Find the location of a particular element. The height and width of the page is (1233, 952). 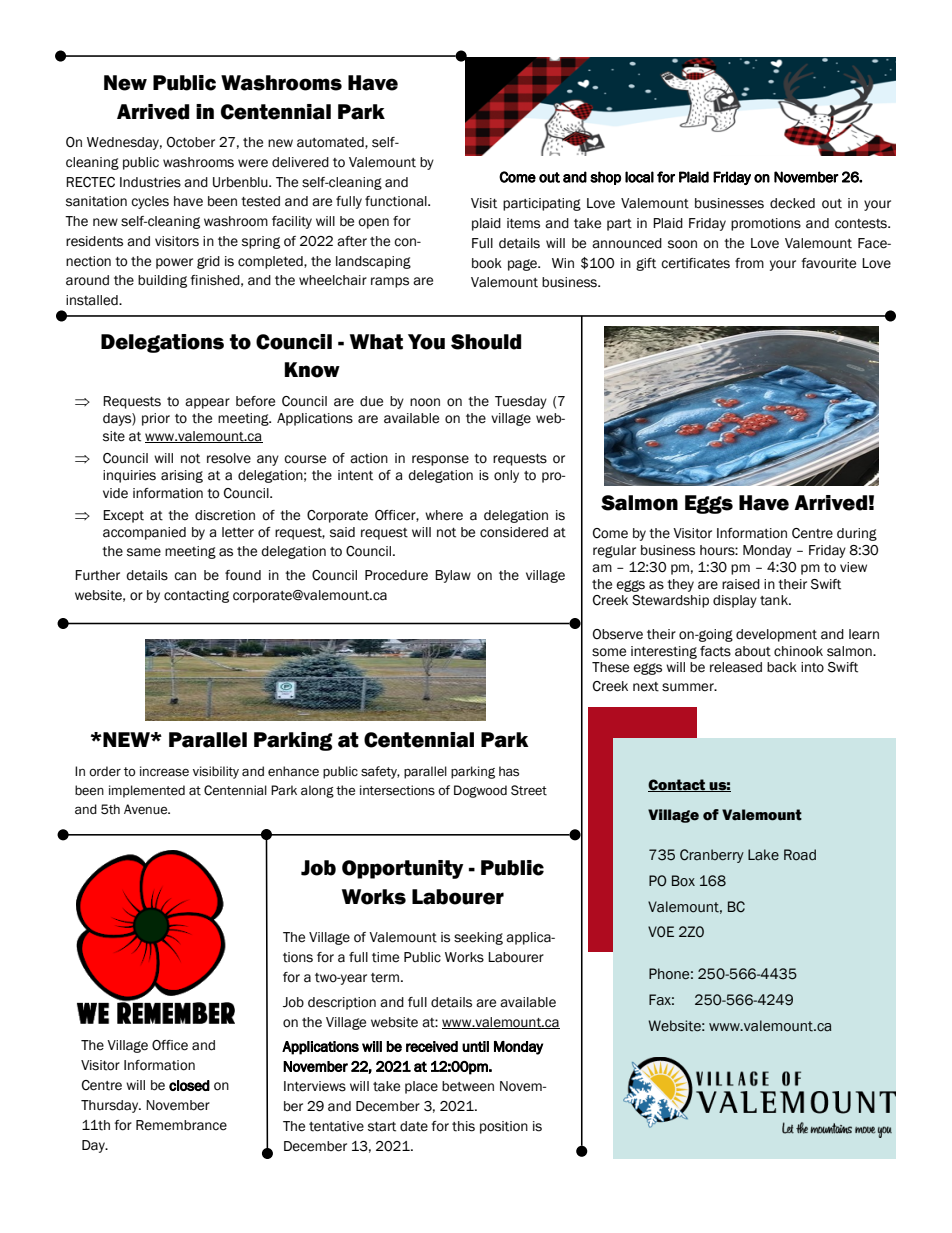

Industries is located at coordinates (150, 182).
